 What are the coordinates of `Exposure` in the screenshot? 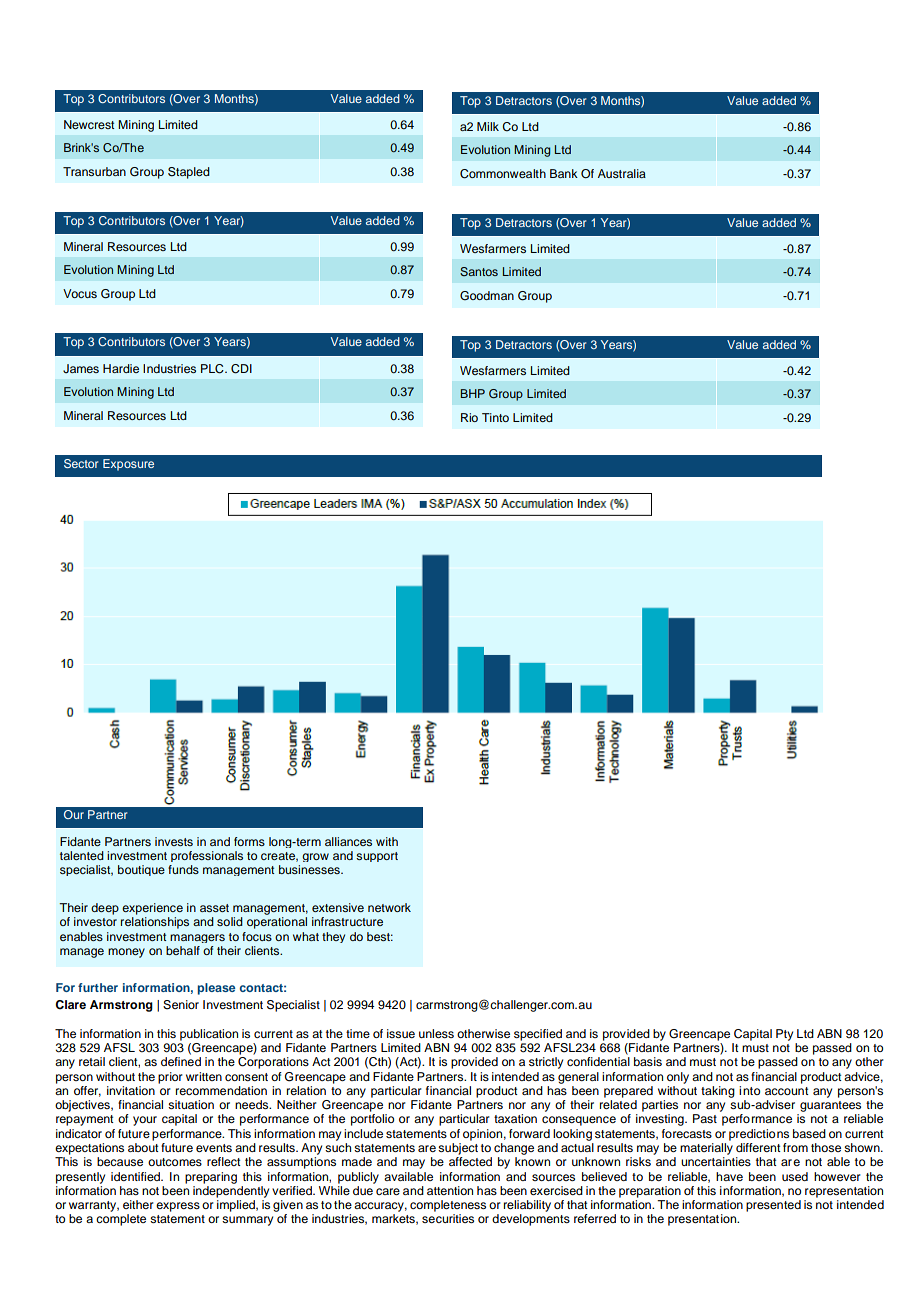 It's located at (128, 465).
